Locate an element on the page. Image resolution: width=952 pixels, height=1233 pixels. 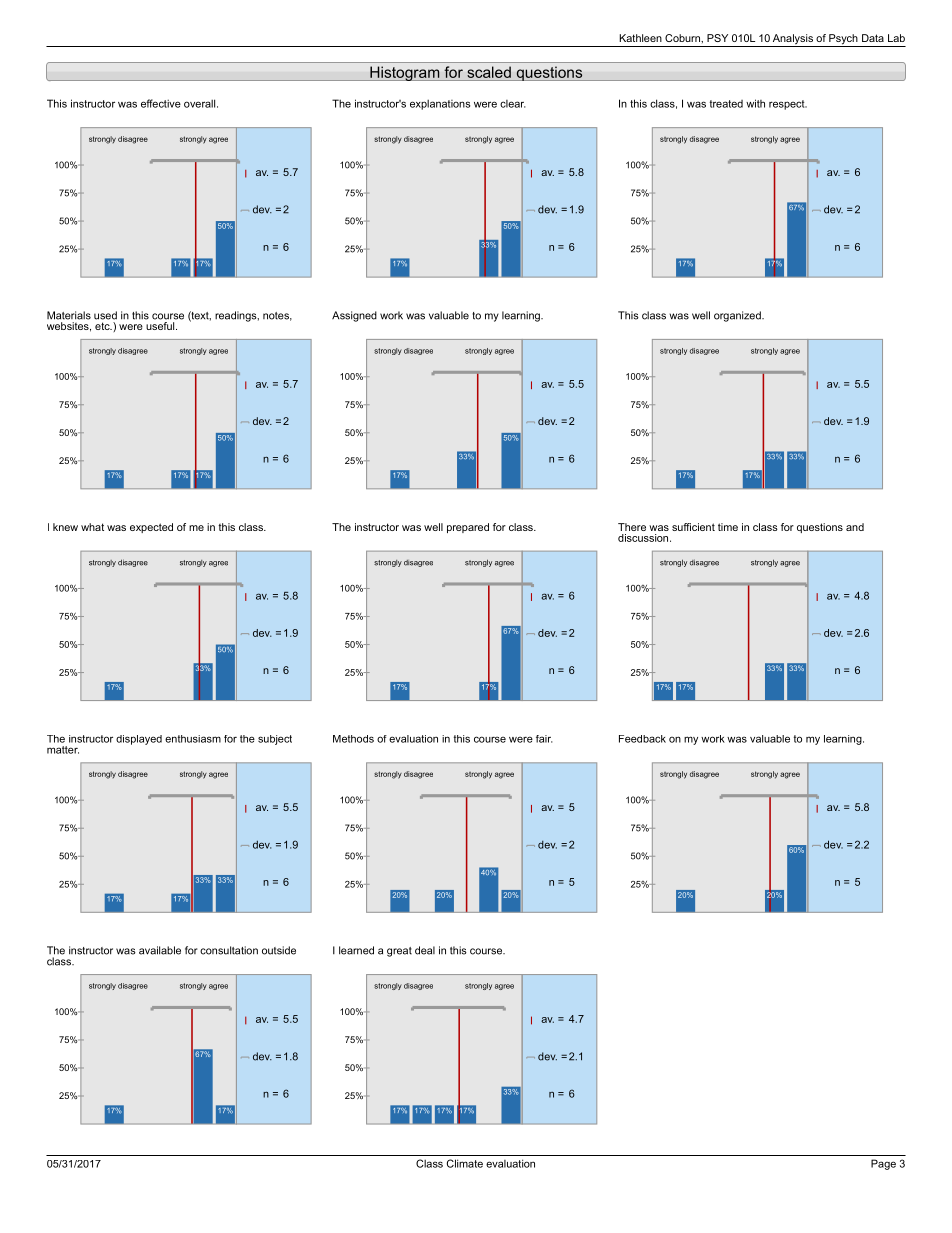
effective is located at coordinates (161, 103).
